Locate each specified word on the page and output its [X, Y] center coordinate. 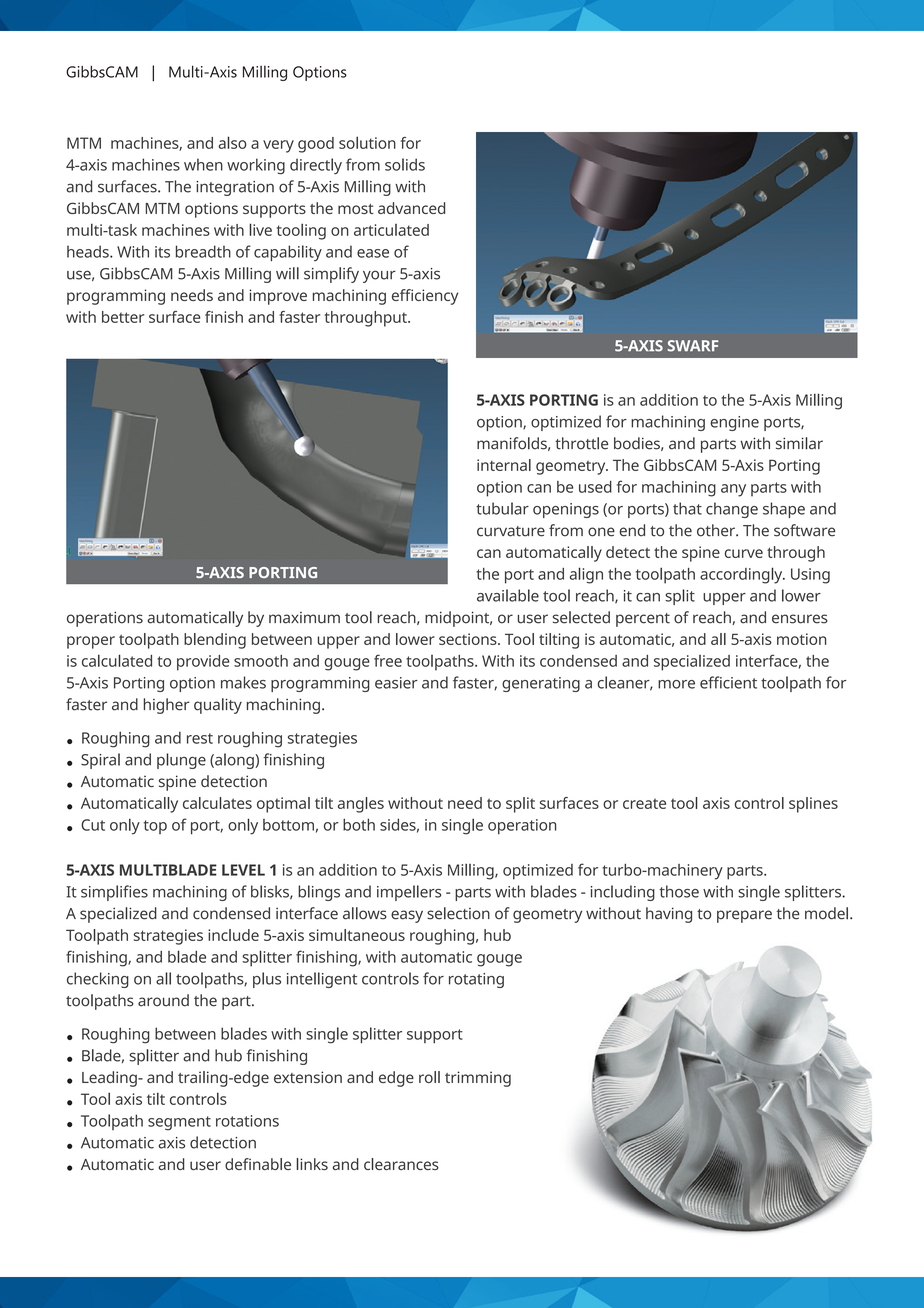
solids [405, 164]
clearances [401, 1164]
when [203, 164]
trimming [478, 1079]
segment [179, 1123]
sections [469, 639]
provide [203, 663]
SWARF [693, 346]
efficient [728, 682]
